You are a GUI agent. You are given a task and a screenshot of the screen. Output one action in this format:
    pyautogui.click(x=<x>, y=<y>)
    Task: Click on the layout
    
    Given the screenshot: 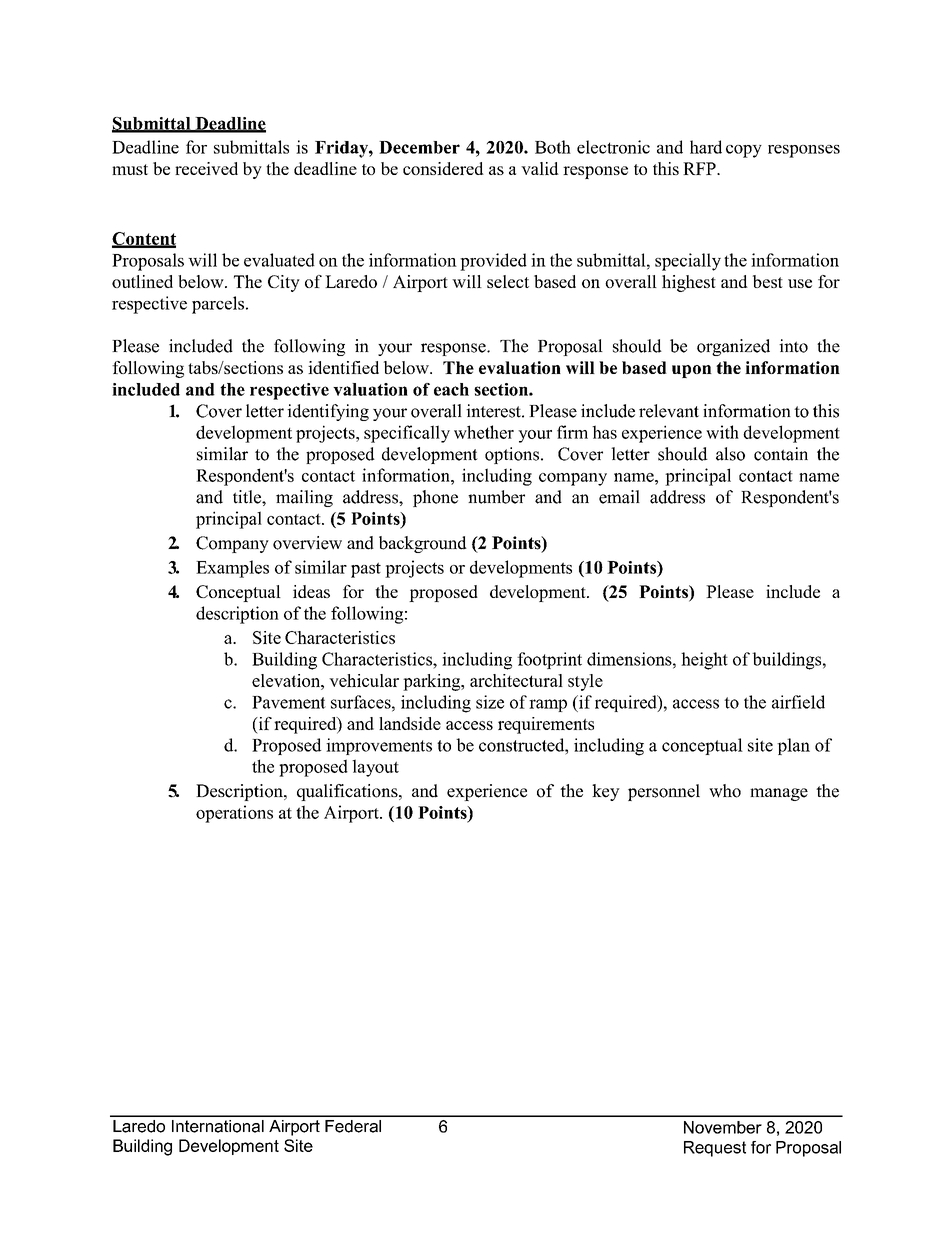 What is the action you would take?
    pyautogui.click(x=375, y=768)
